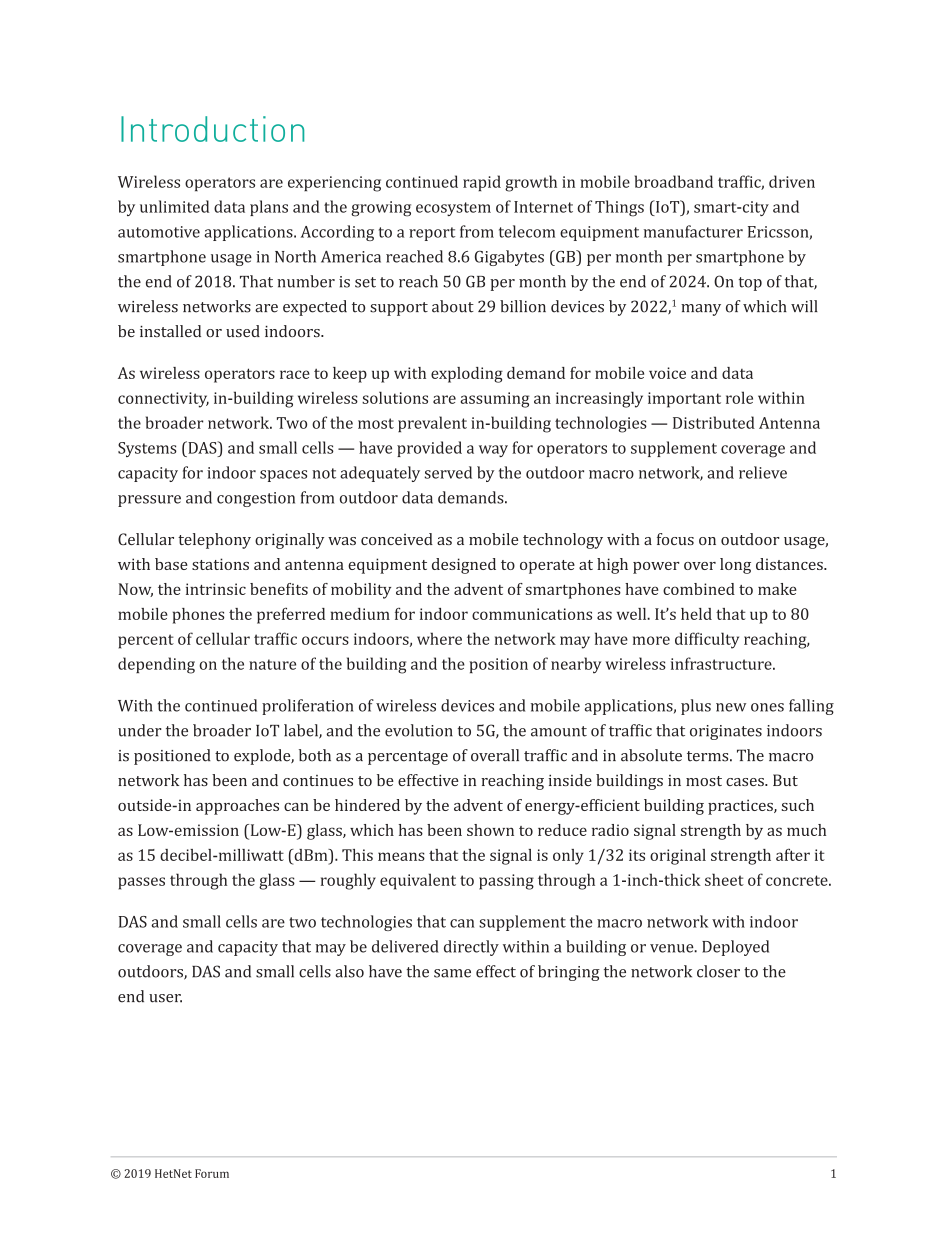 The image size is (952, 1233). Describe the element at coordinates (482, 183) in the screenshot. I see `rapid` at that location.
